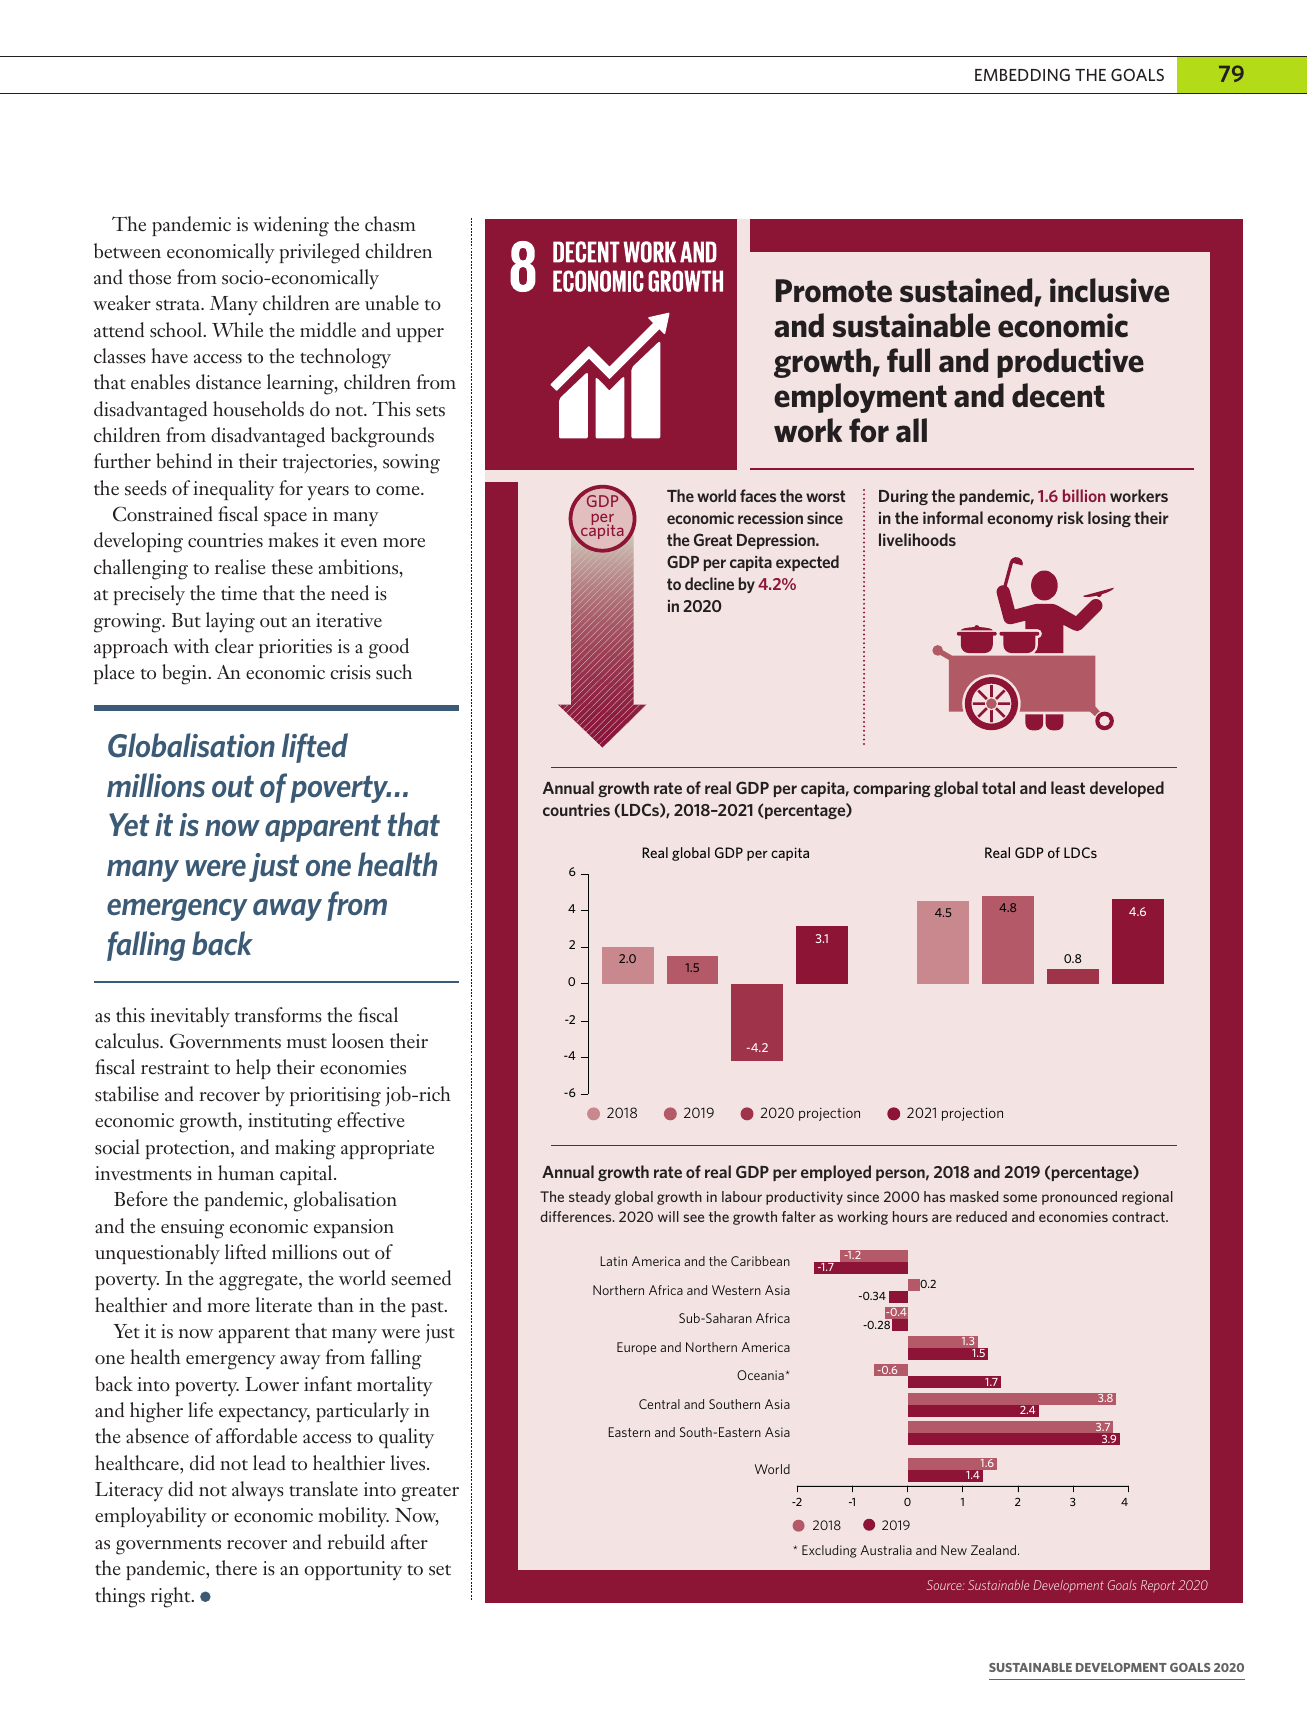 The width and height of the image is (1307, 1718). I want to click on total, so click(998, 787).
